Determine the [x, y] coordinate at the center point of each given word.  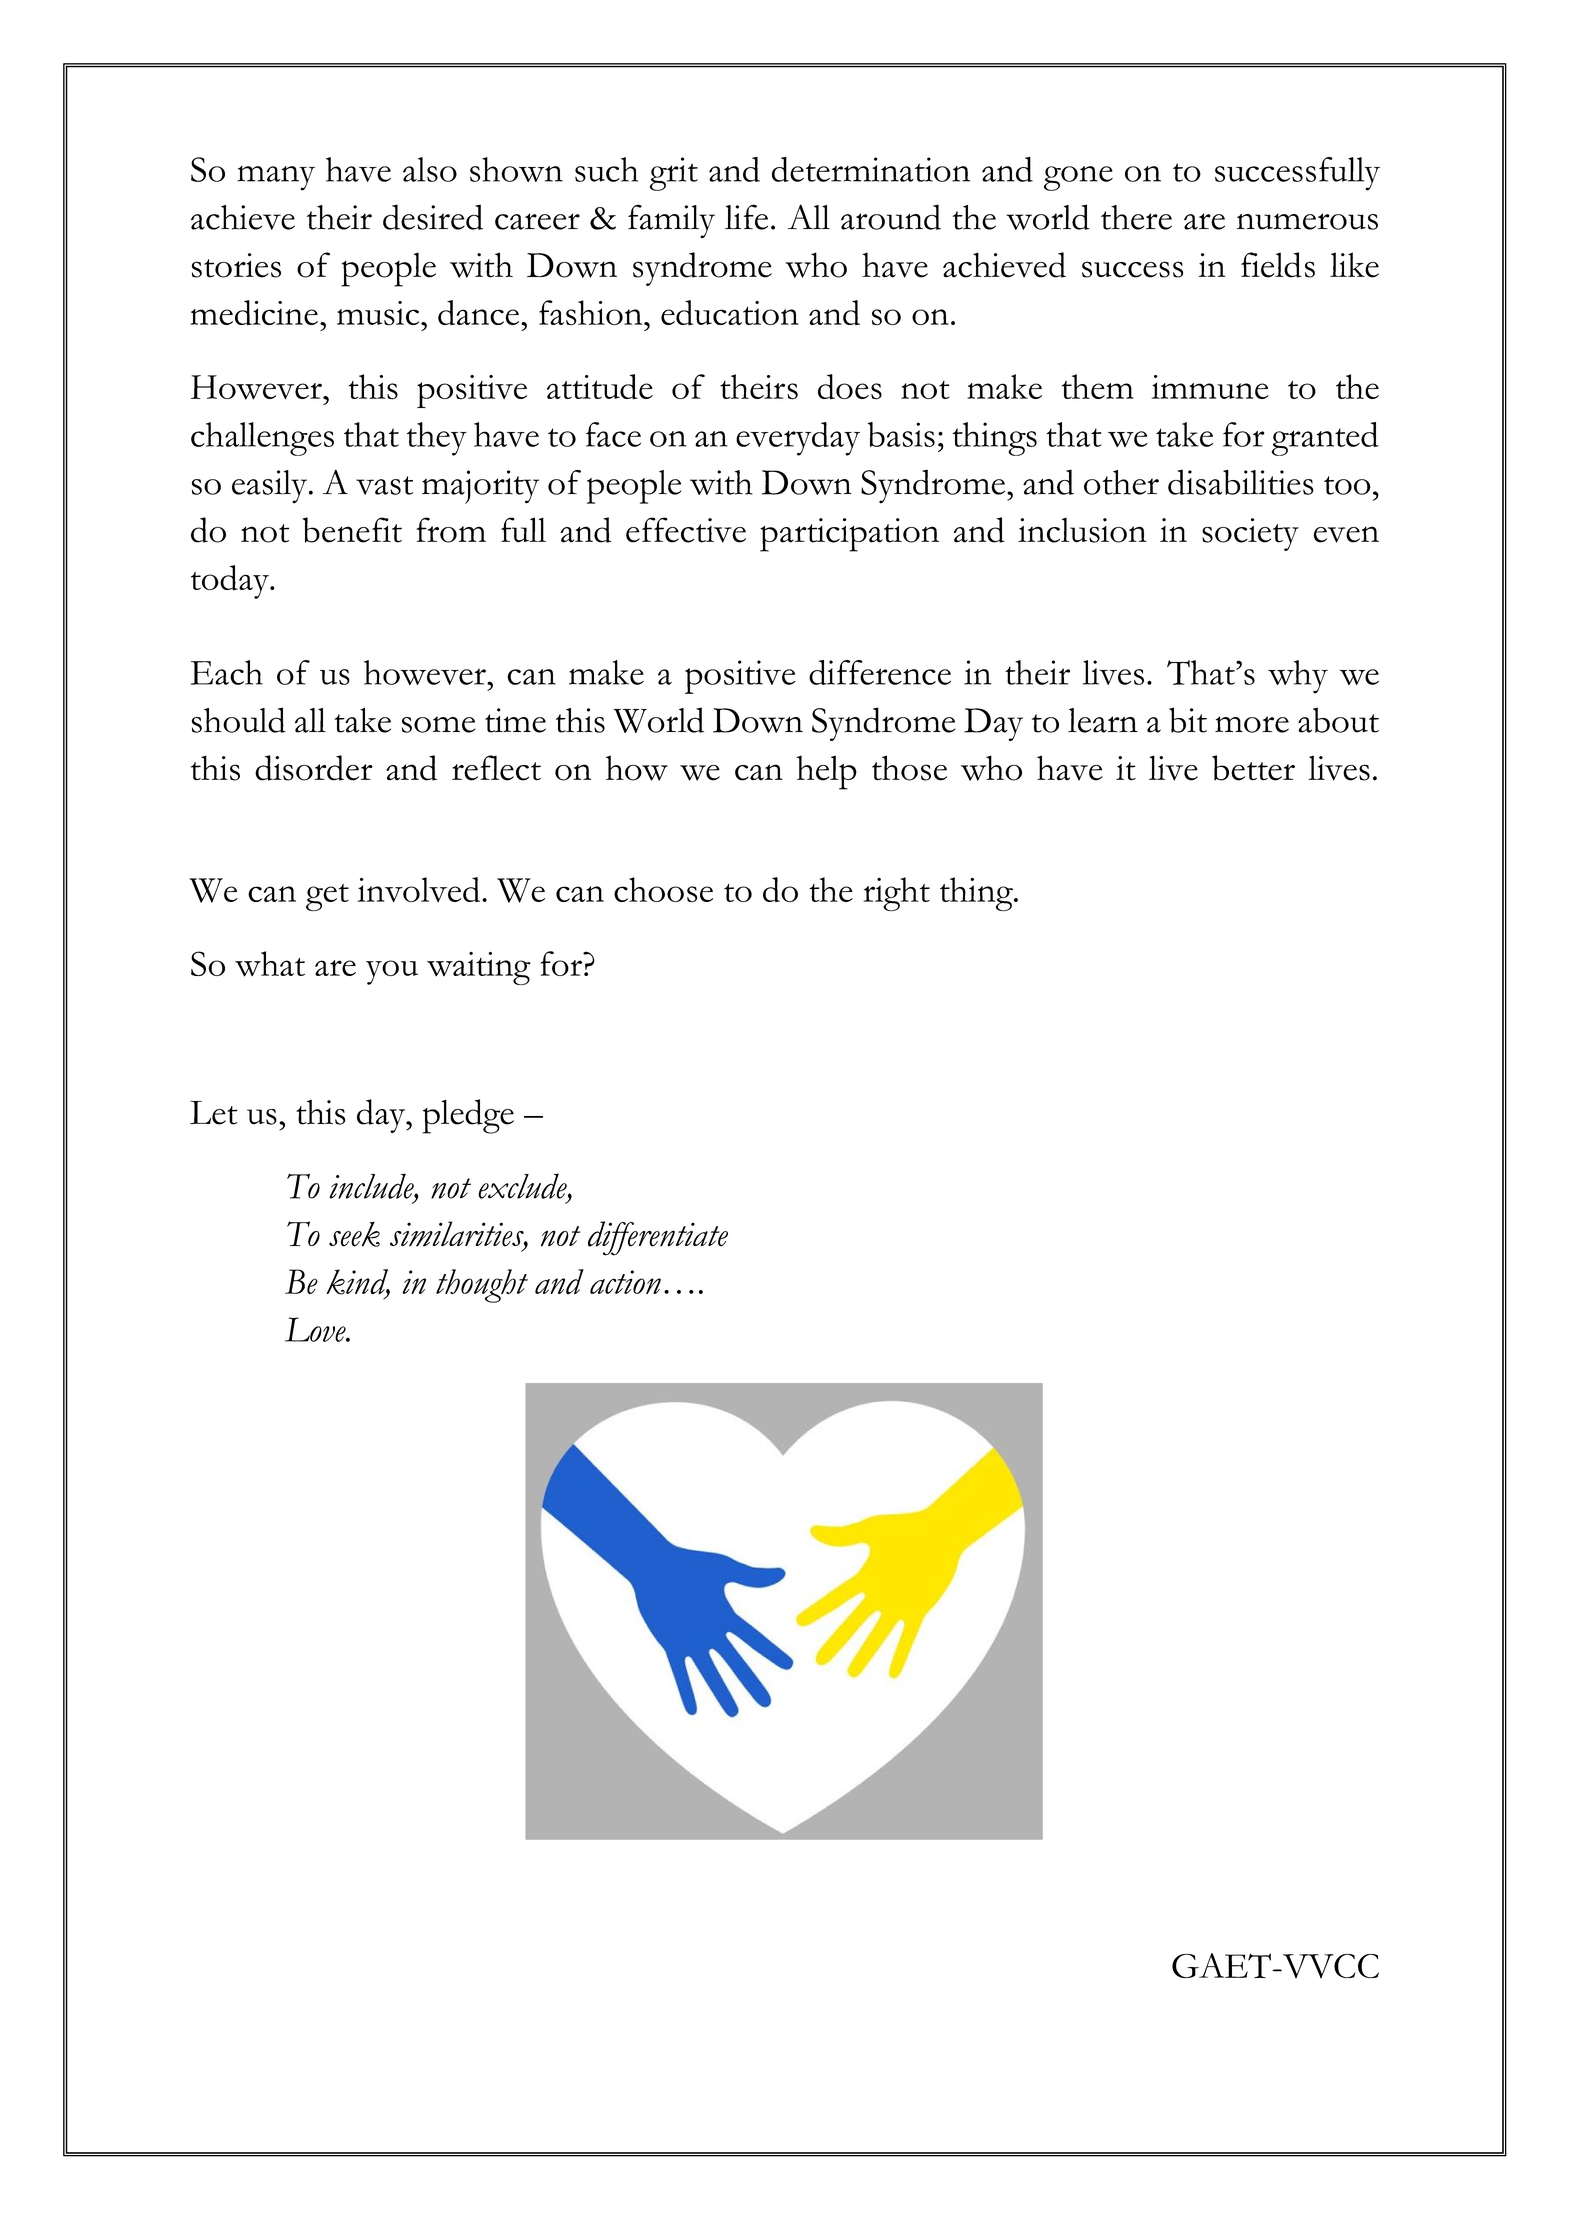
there [1136, 217]
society [1250, 534]
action [625, 1282]
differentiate [658, 1238]
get [327, 897]
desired [433, 217]
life [746, 217]
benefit [352, 530]
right [896, 894]
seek [354, 1234]
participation [849, 535]
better [1253, 768]
